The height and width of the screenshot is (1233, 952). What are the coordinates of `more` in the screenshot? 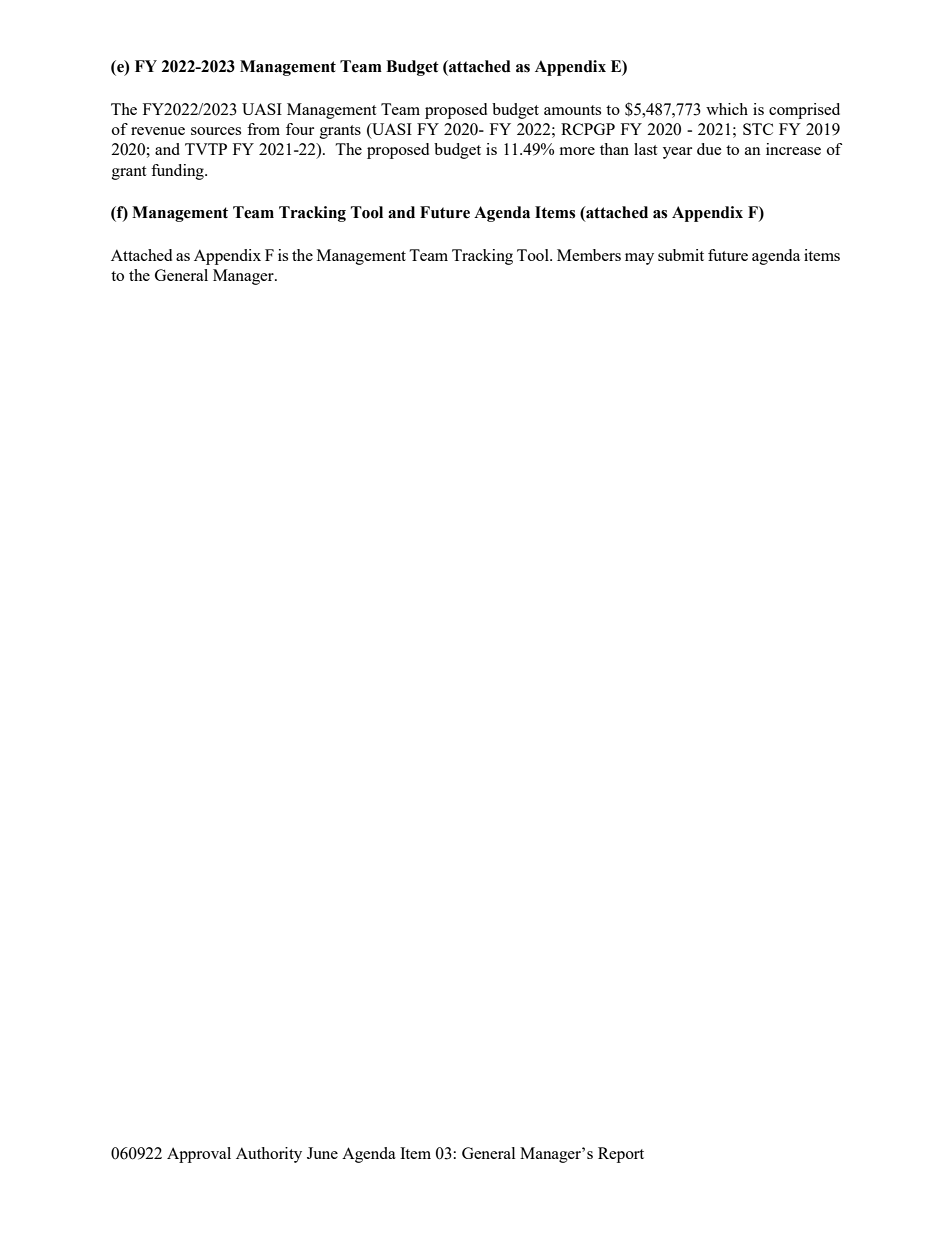 It's located at (577, 151).
